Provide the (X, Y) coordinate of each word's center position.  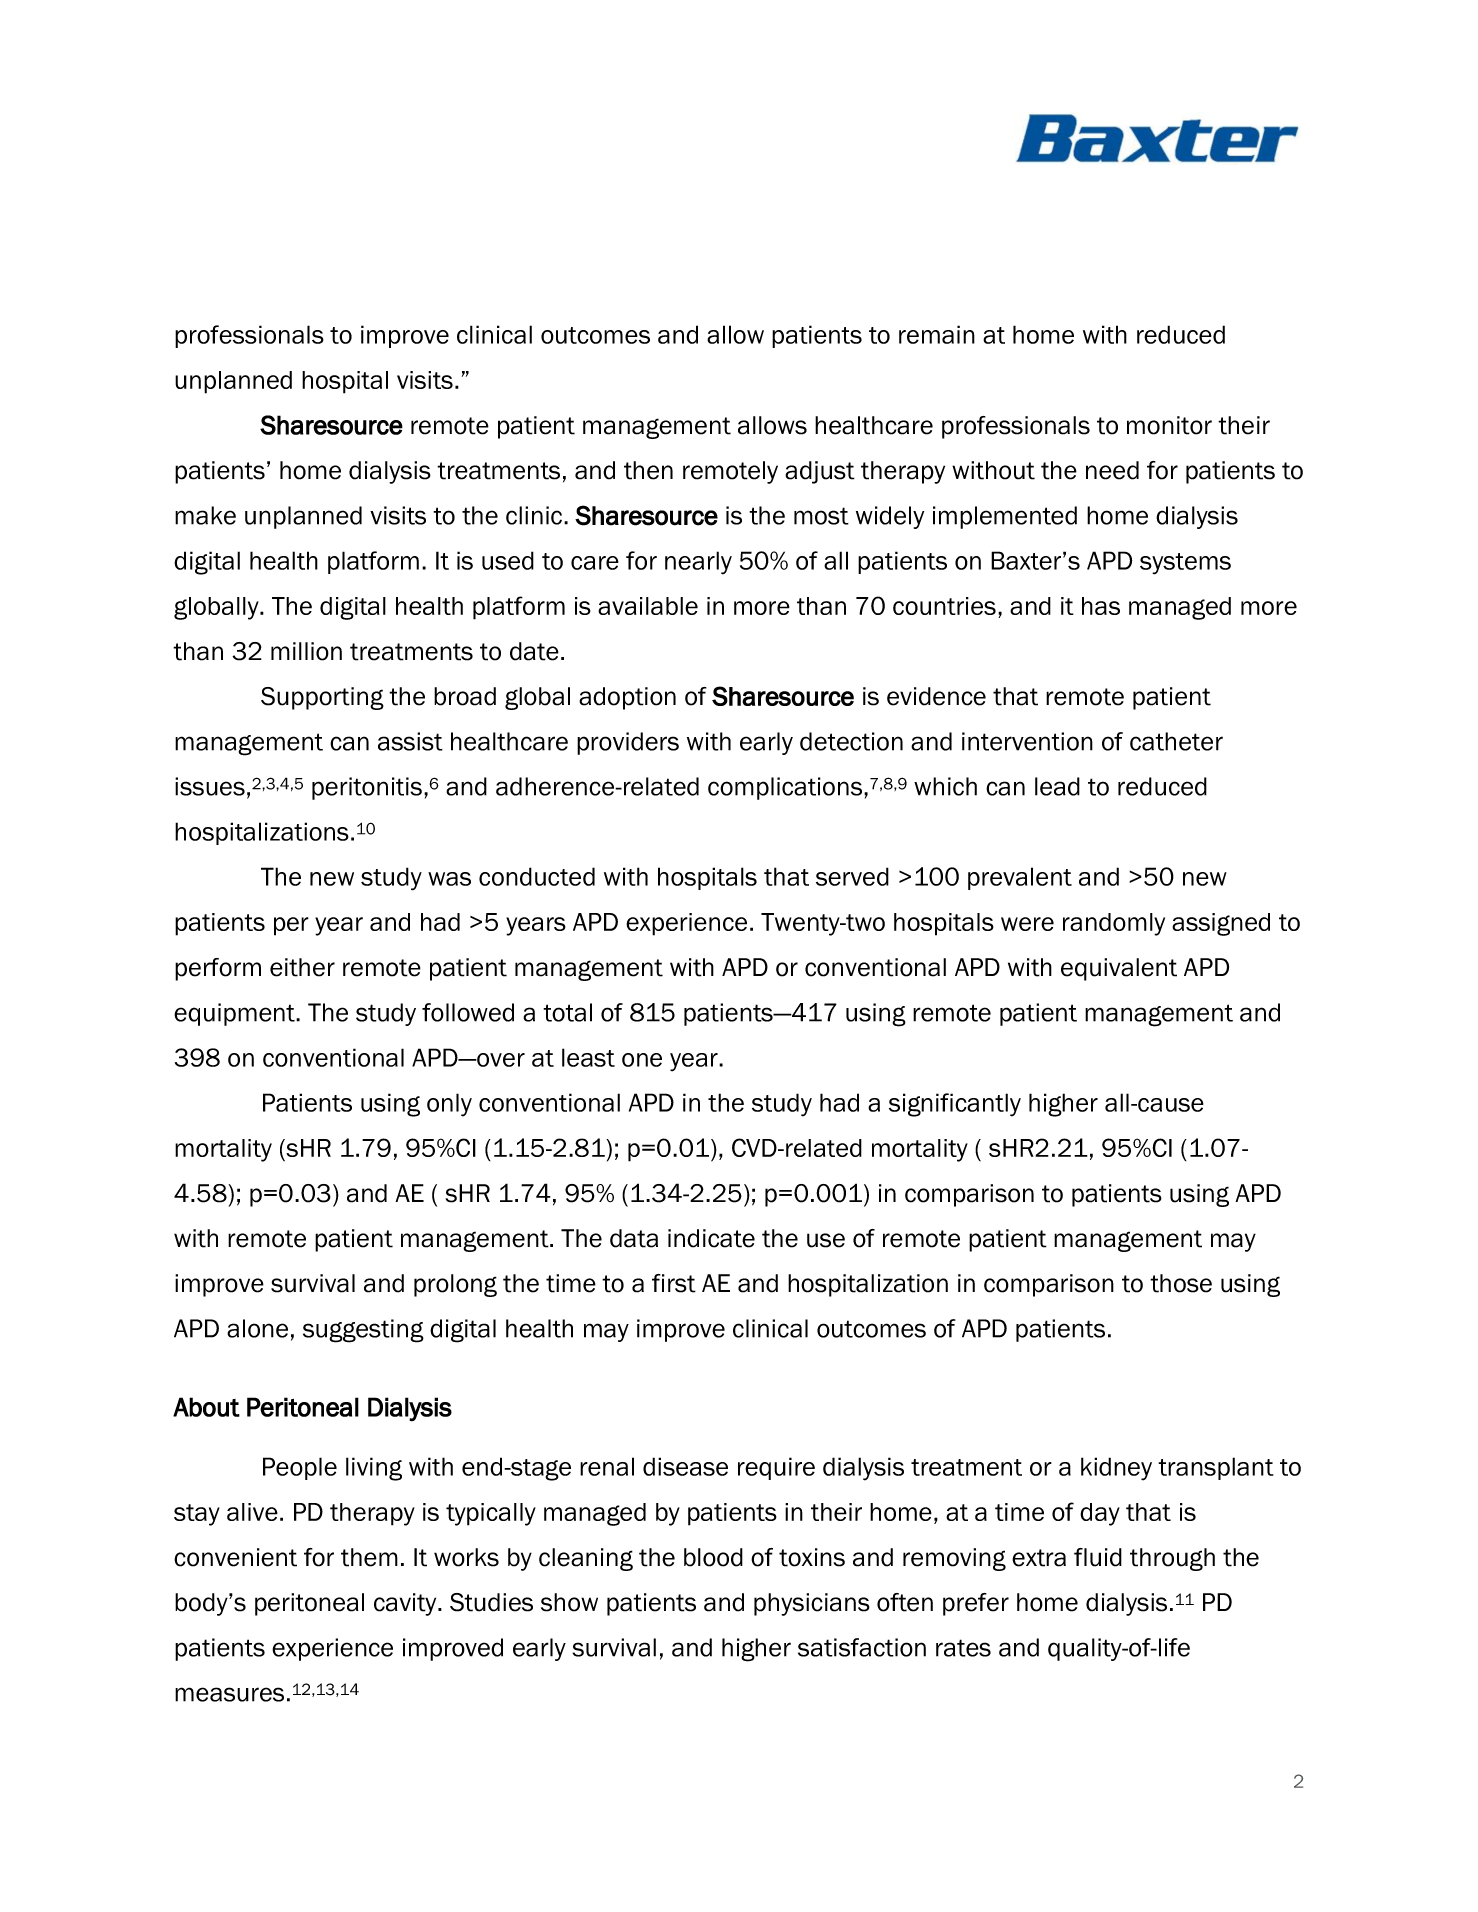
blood (713, 1557)
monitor (1169, 425)
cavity (406, 1604)
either (302, 967)
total (567, 1012)
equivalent (1119, 969)
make (205, 515)
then (648, 470)
